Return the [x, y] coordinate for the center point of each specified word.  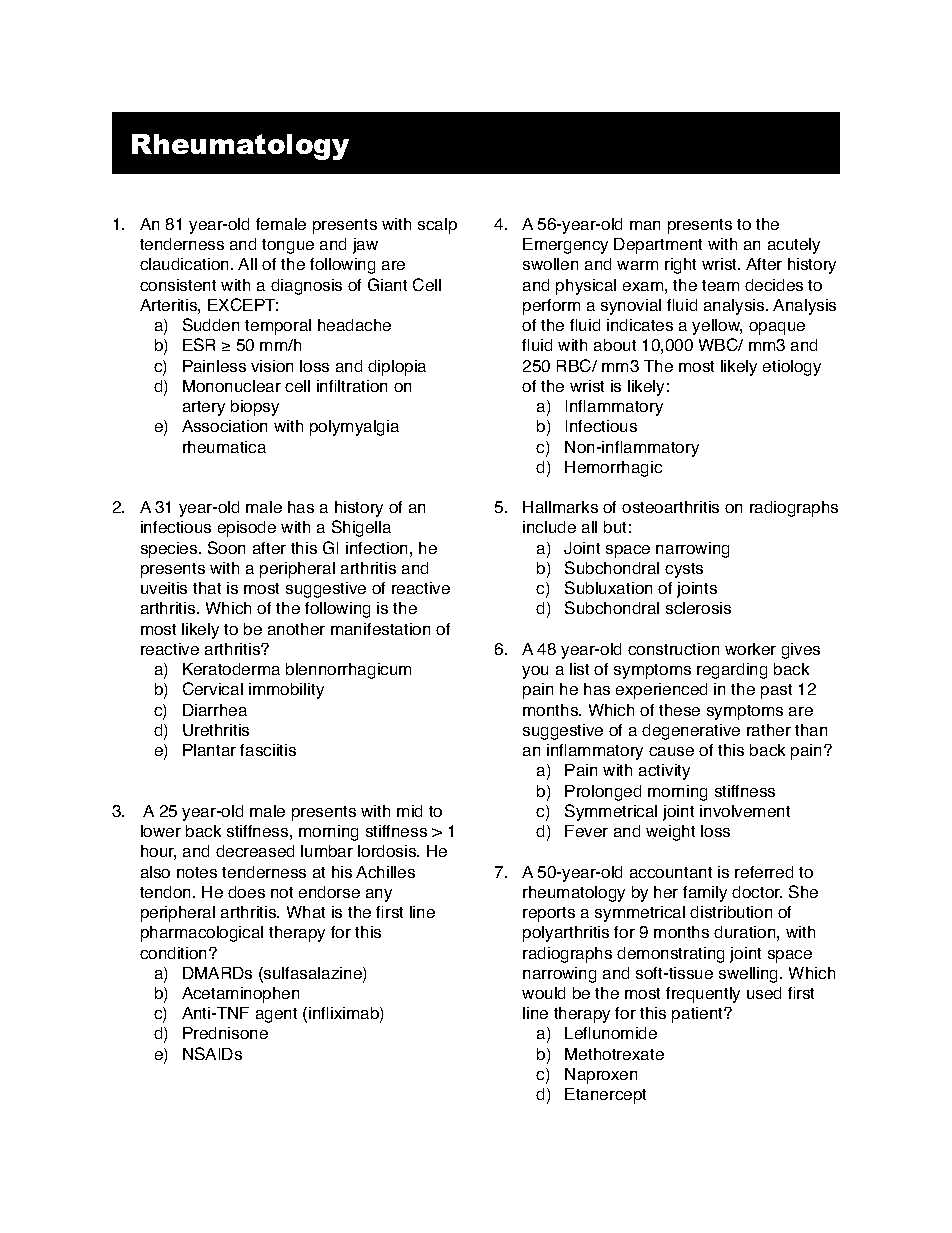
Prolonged [603, 793]
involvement [745, 811]
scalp [437, 226]
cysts [684, 570]
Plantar [209, 750]
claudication [186, 264]
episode [247, 529]
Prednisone [225, 1033]
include [549, 527]
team [720, 285]
